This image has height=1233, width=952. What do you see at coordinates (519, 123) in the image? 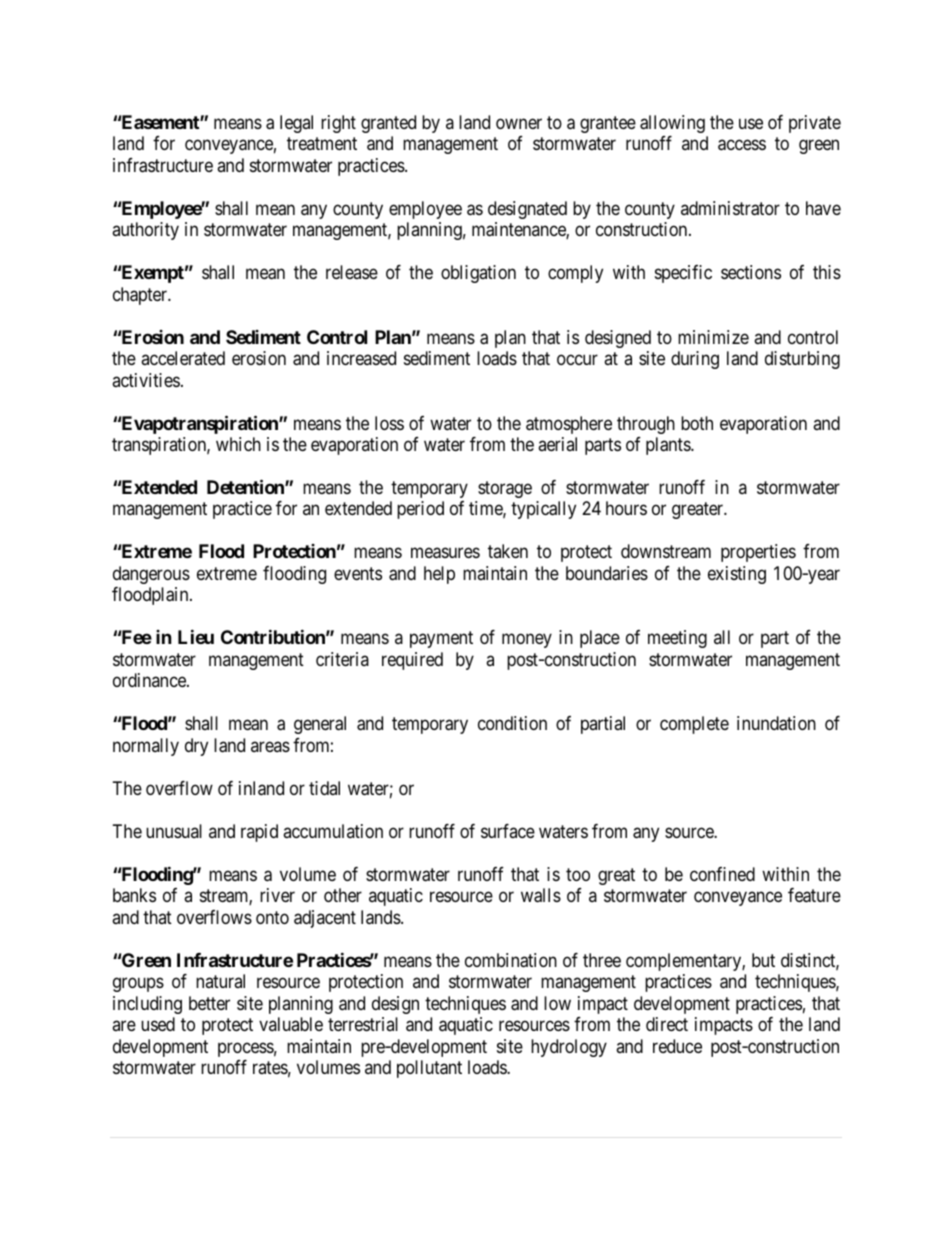
I see `owner` at bounding box center [519, 123].
